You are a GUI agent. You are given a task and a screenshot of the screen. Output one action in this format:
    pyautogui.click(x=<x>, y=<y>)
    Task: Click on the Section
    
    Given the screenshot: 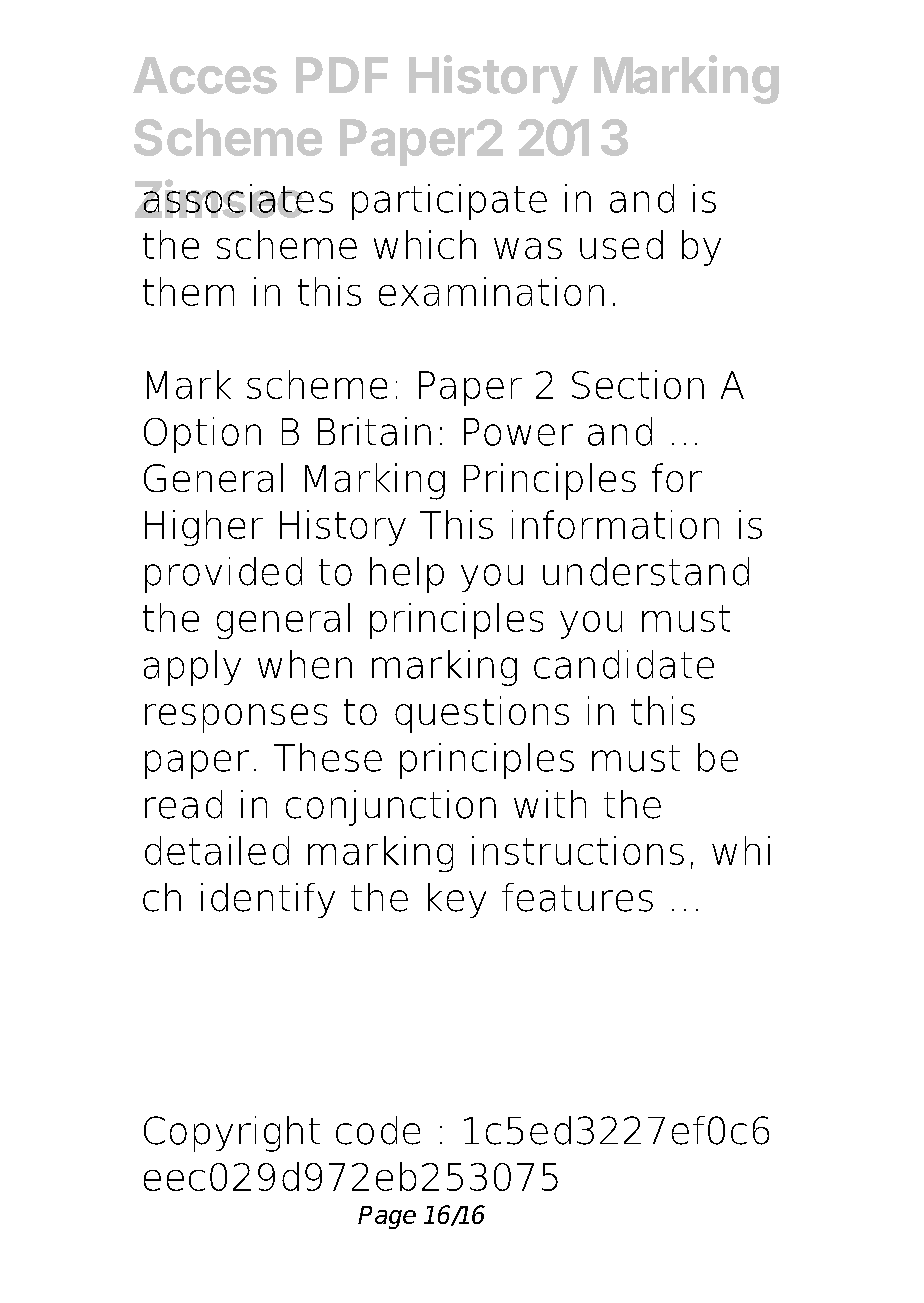 What is the action you would take?
    pyautogui.click(x=638, y=384)
